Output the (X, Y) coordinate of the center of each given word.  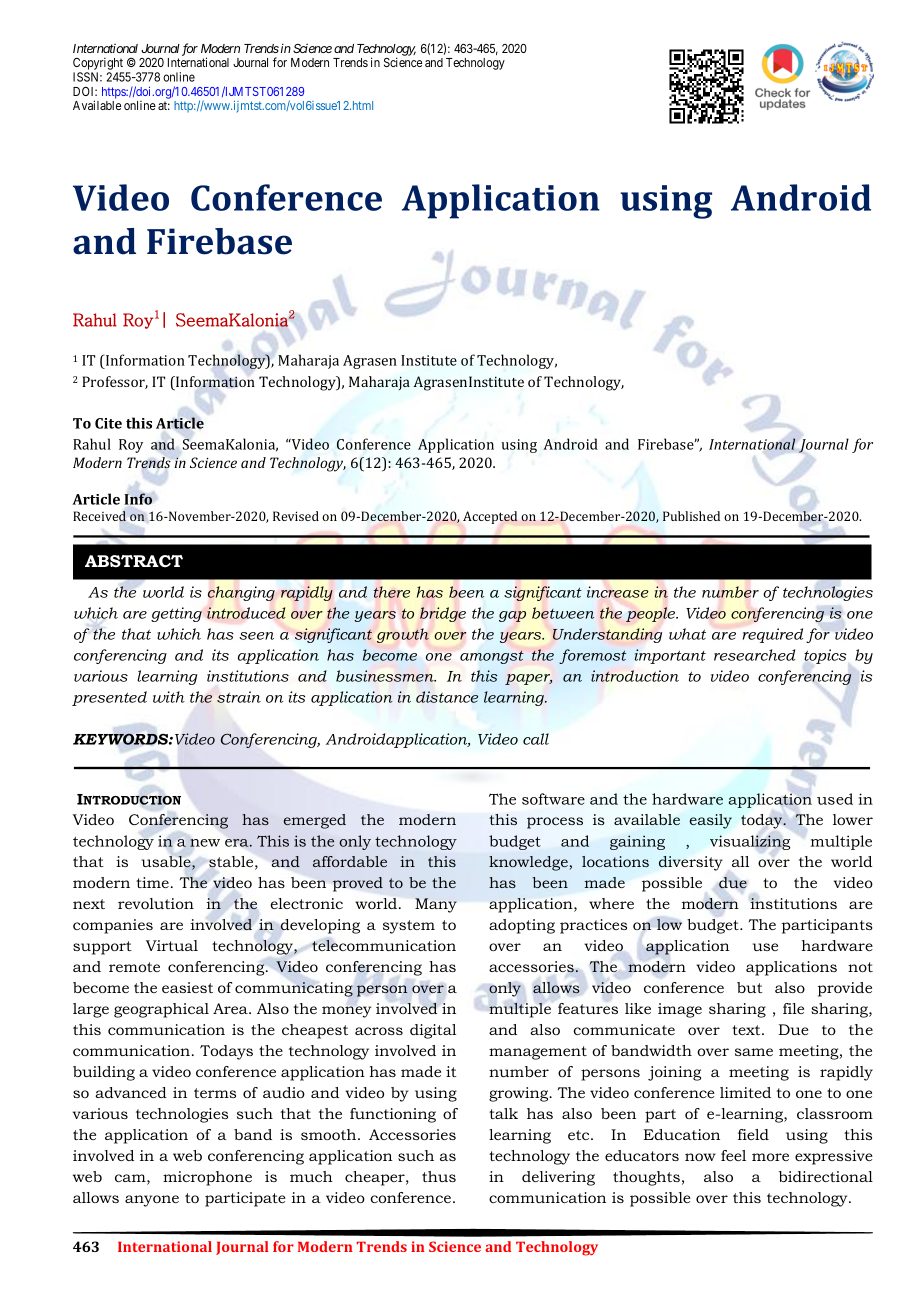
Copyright (98, 65)
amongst (492, 657)
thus (439, 1176)
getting (176, 614)
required (773, 635)
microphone (207, 1178)
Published (691, 516)
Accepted (490, 517)
